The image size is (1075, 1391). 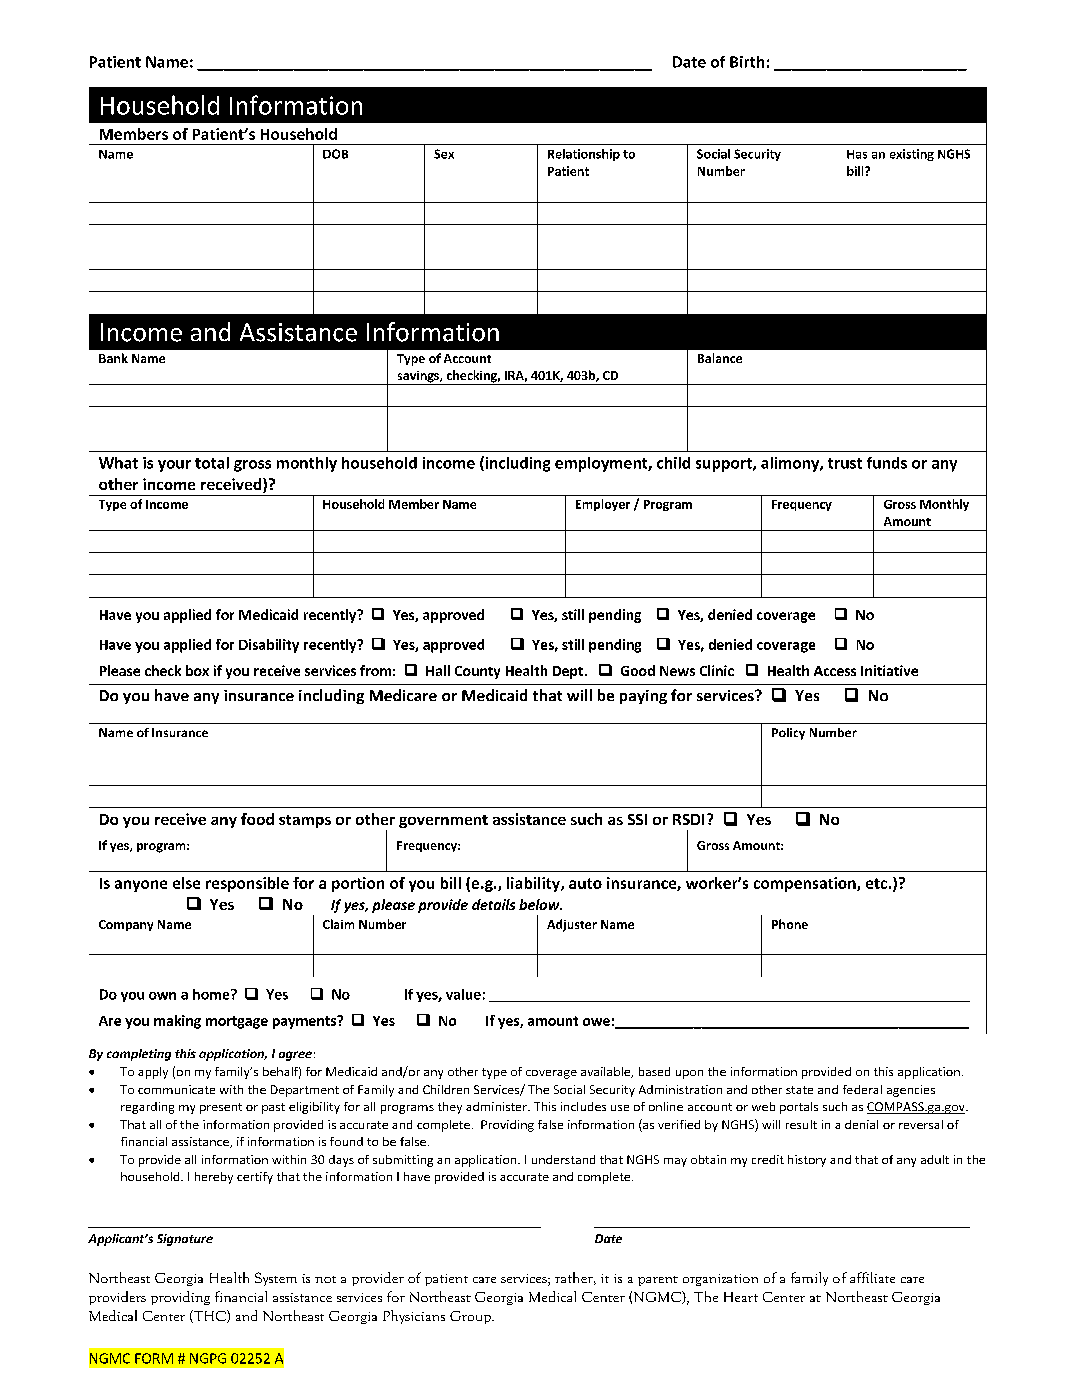 I want to click on Access, so click(x=835, y=671).
